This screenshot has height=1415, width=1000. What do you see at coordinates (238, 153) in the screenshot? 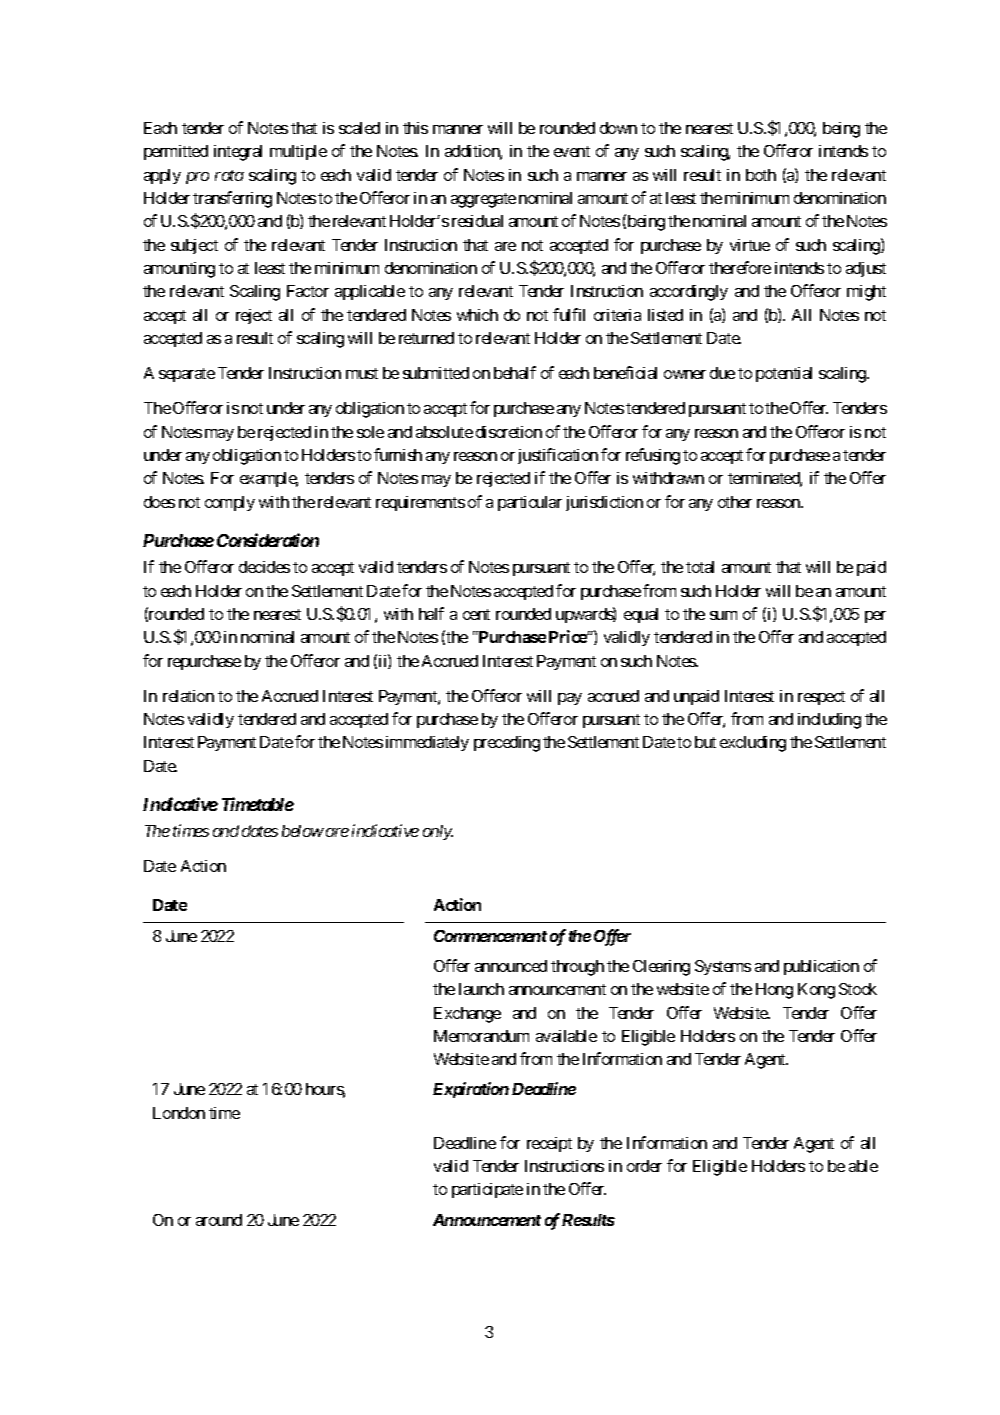
I see `integral` at bounding box center [238, 153].
